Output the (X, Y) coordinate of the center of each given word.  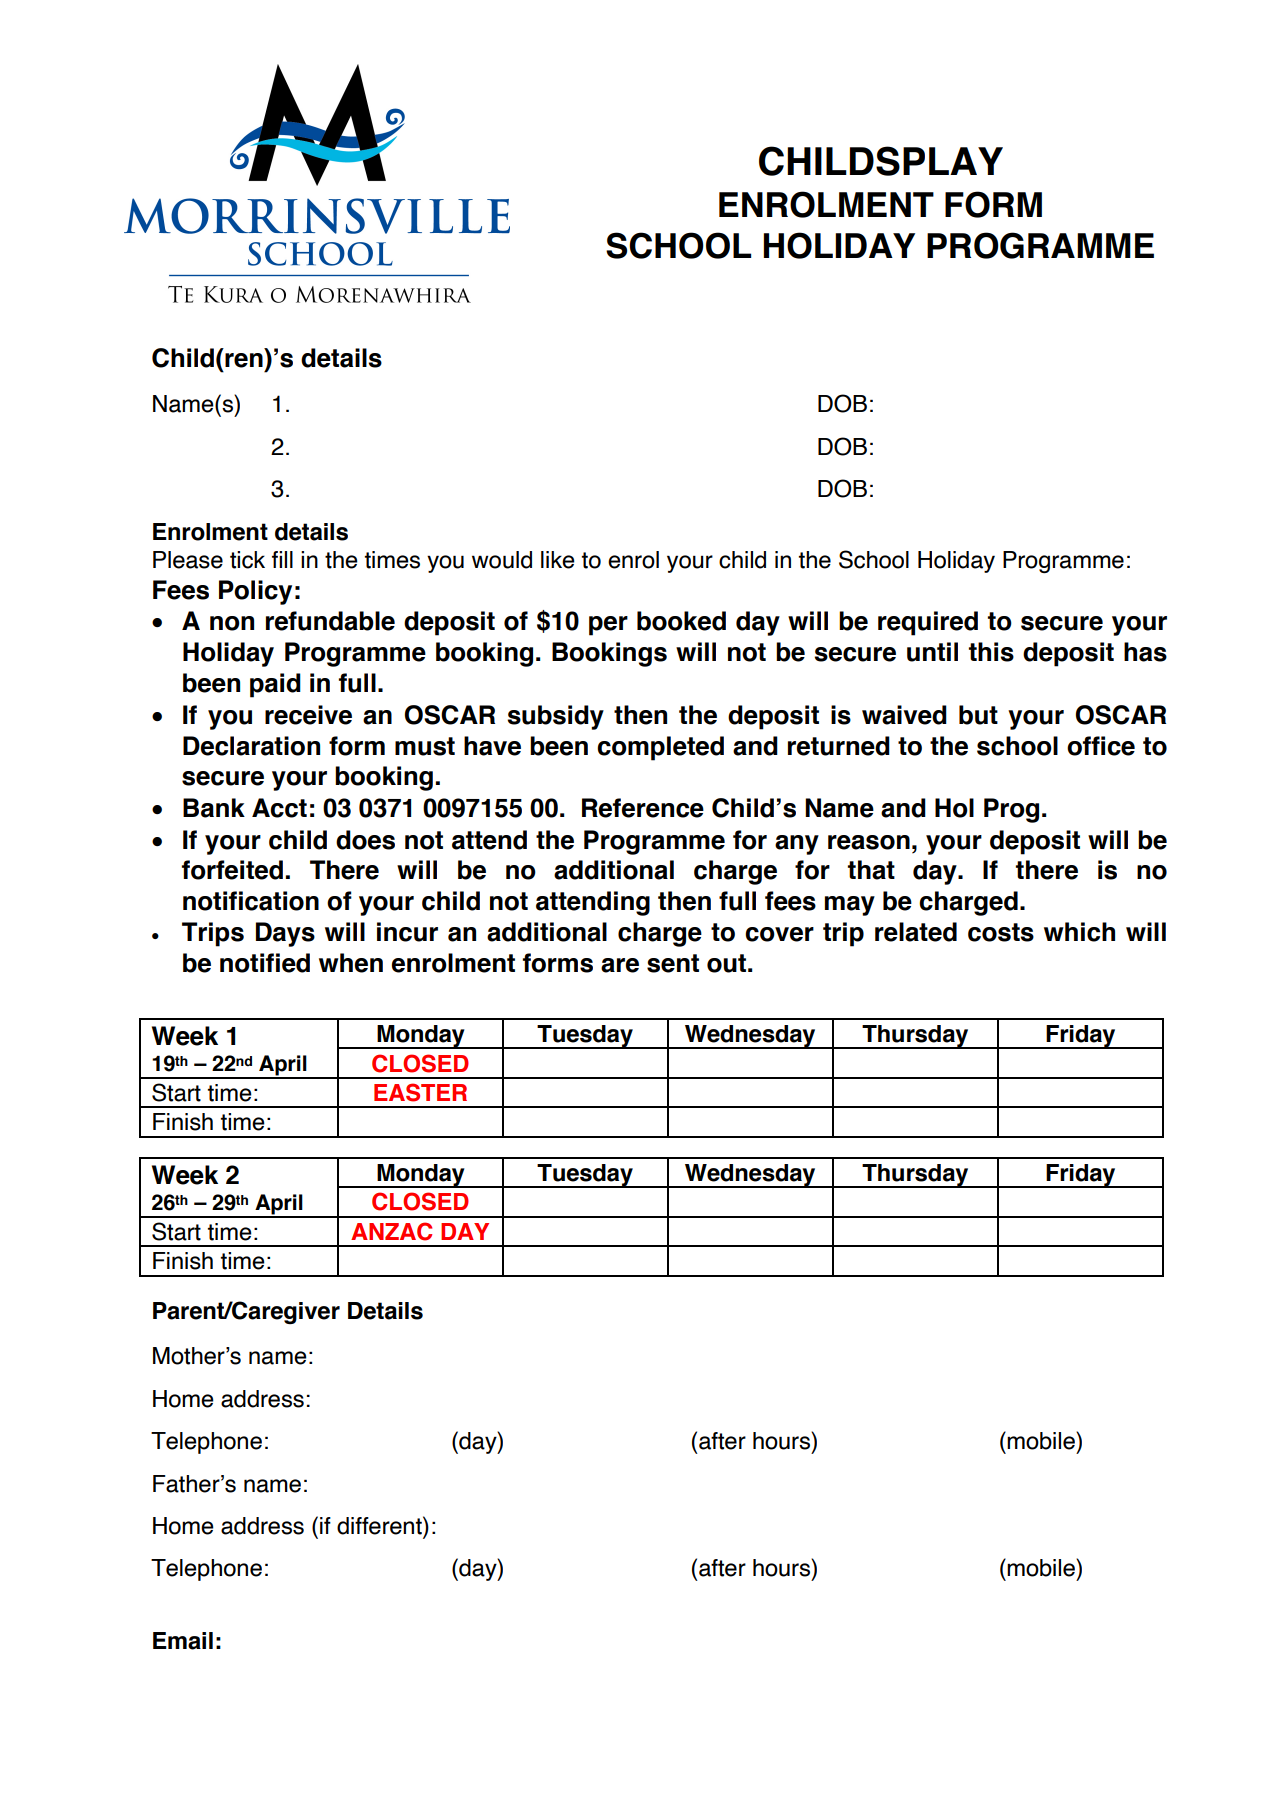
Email (183, 1641)
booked (681, 621)
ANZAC (391, 1231)
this (991, 652)
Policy (255, 592)
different (380, 1525)
